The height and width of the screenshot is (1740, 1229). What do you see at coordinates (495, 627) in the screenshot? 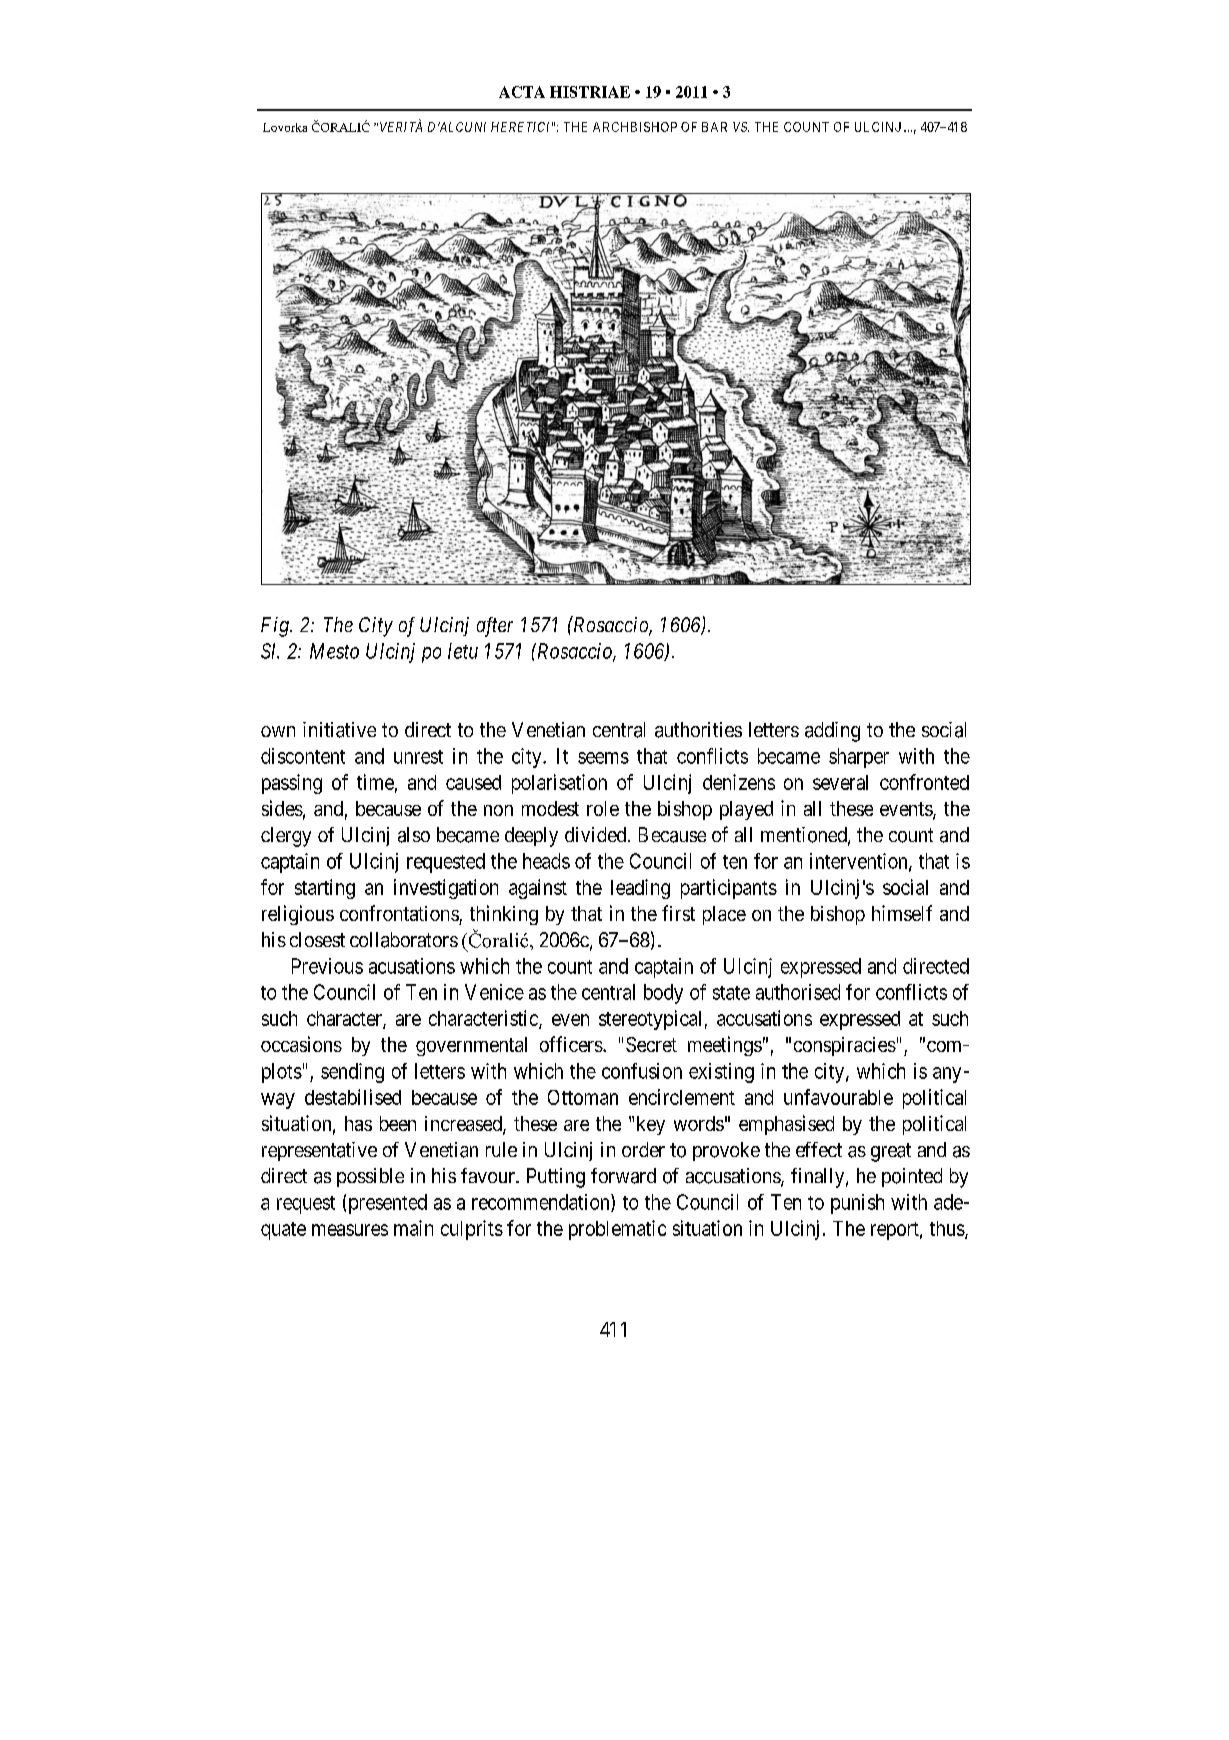
I see `after` at bounding box center [495, 627].
